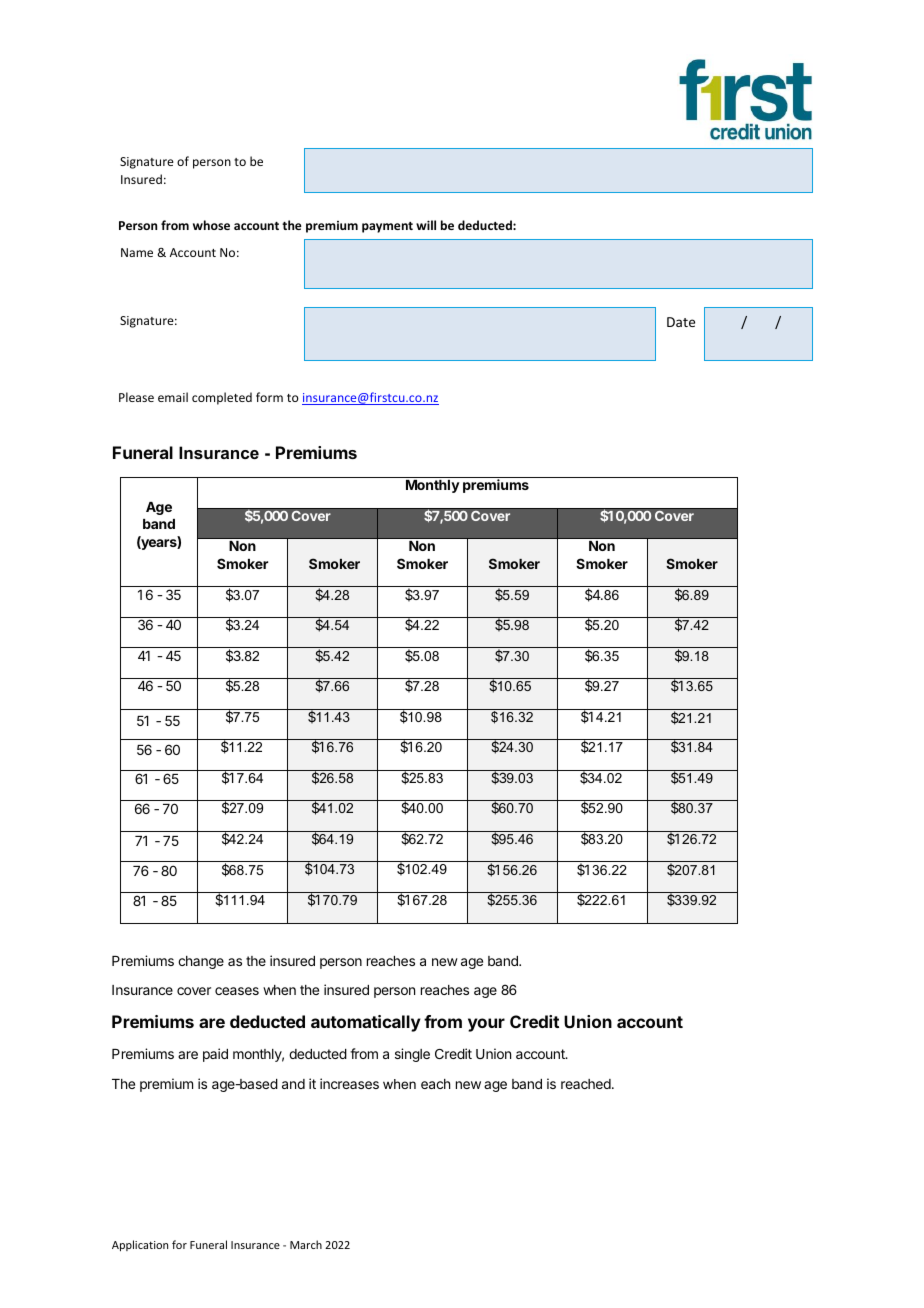  I want to click on change, so click(201, 962).
